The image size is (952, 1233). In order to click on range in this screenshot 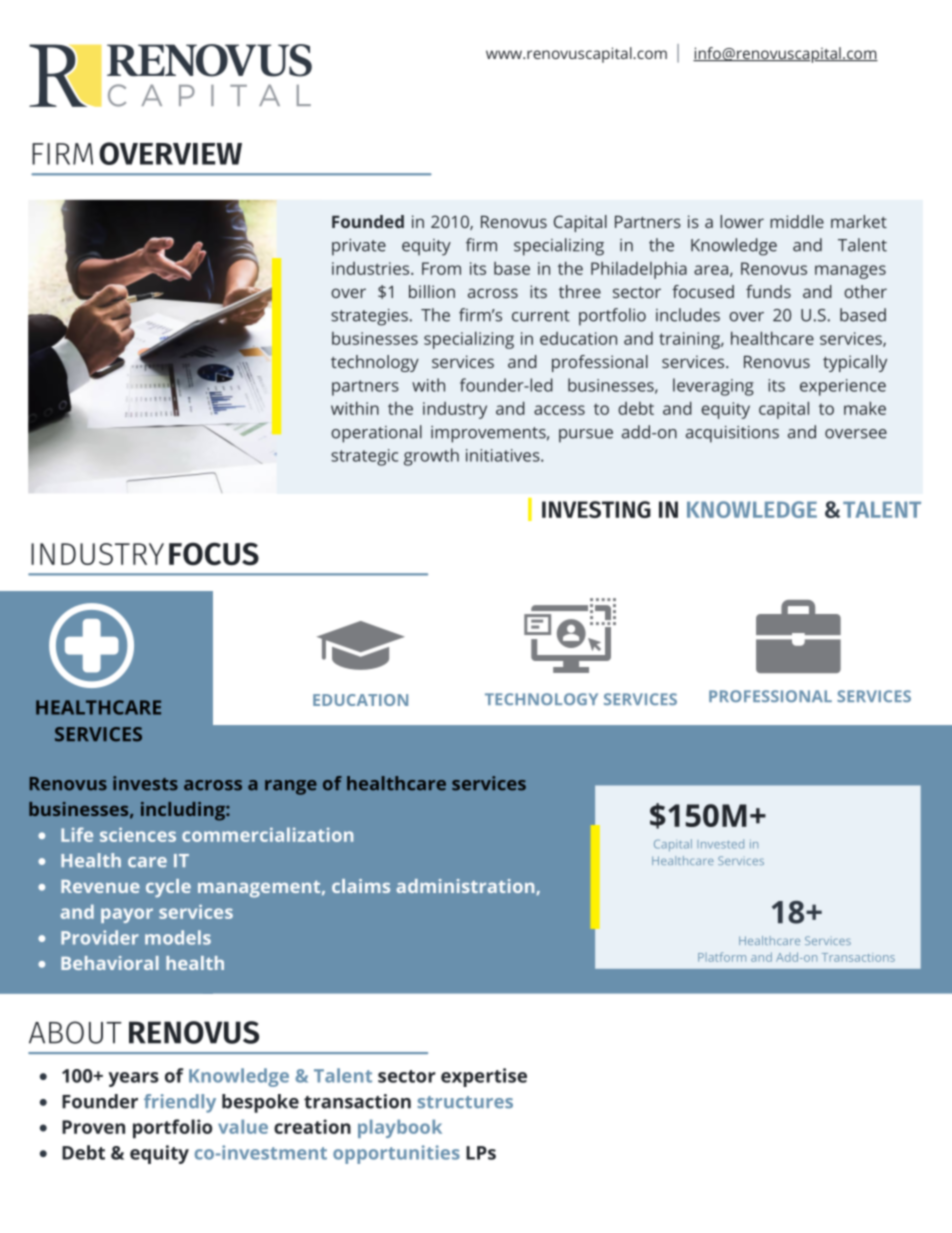, I will do `click(291, 787)`.
